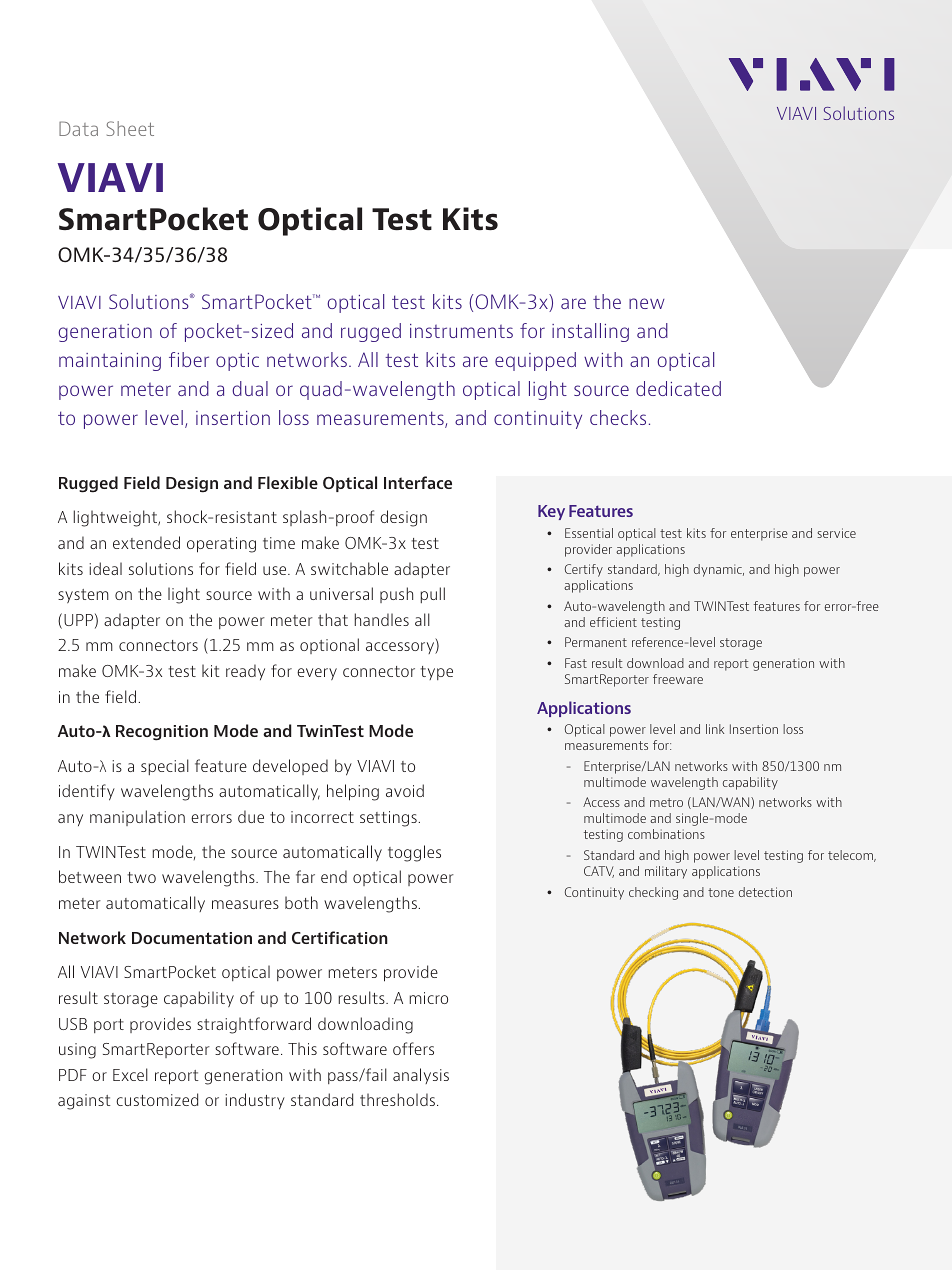  Describe the element at coordinates (647, 303) in the page. I see `new` at that location.
